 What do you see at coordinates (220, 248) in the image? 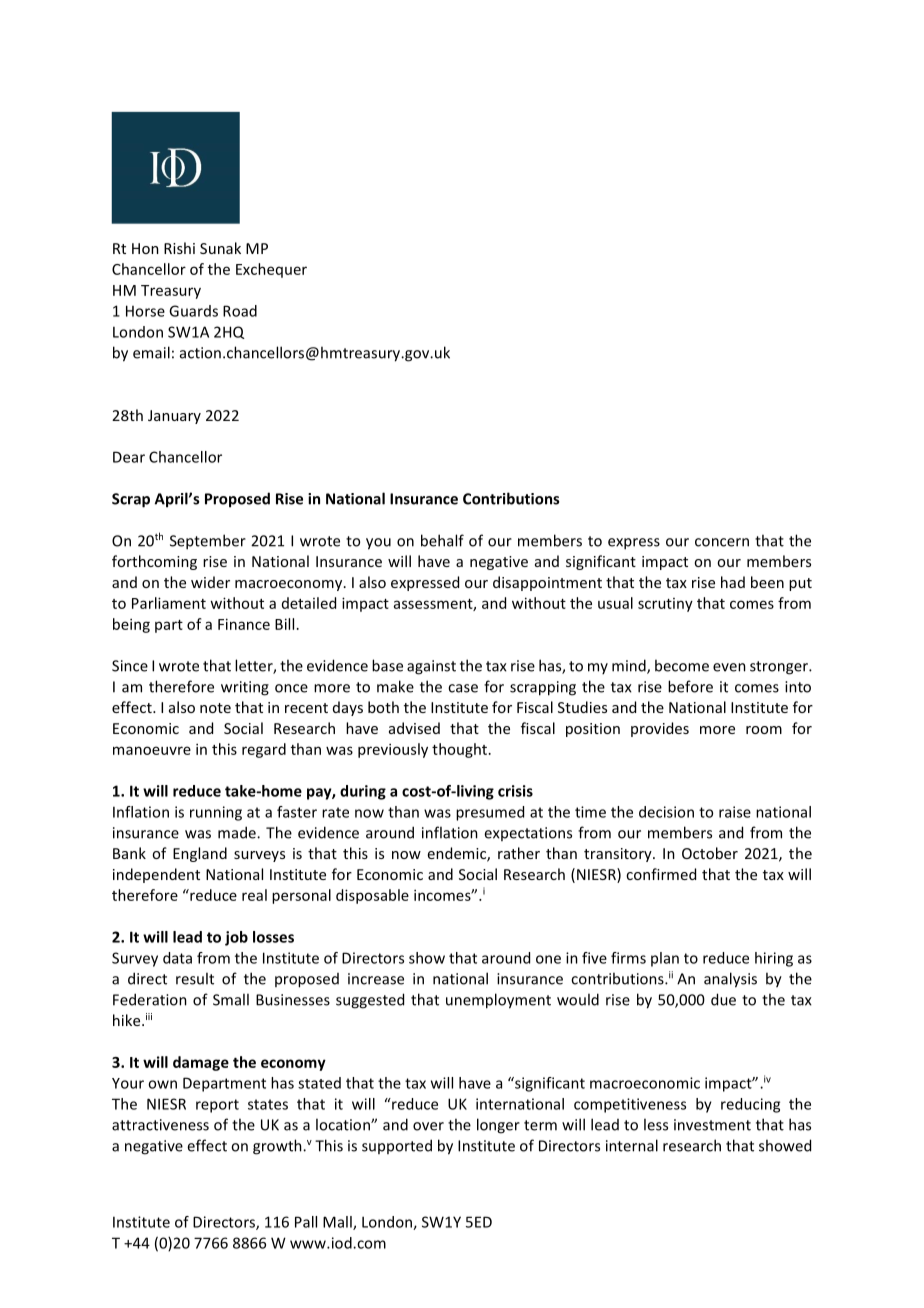
I see `Sunak` at bounding box center [220, 248].
